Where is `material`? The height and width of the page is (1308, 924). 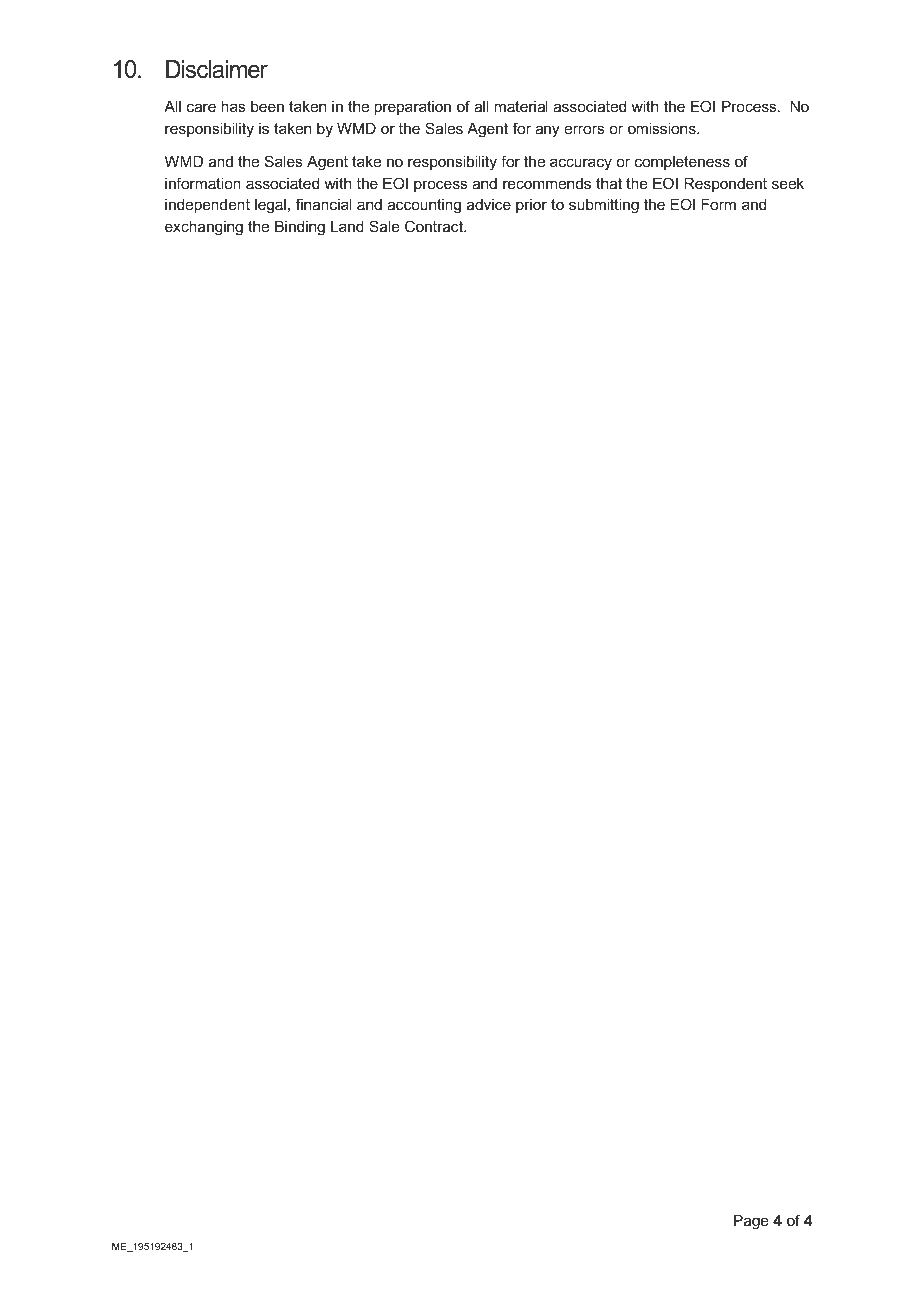 material is located at coordinates (521, 106).
